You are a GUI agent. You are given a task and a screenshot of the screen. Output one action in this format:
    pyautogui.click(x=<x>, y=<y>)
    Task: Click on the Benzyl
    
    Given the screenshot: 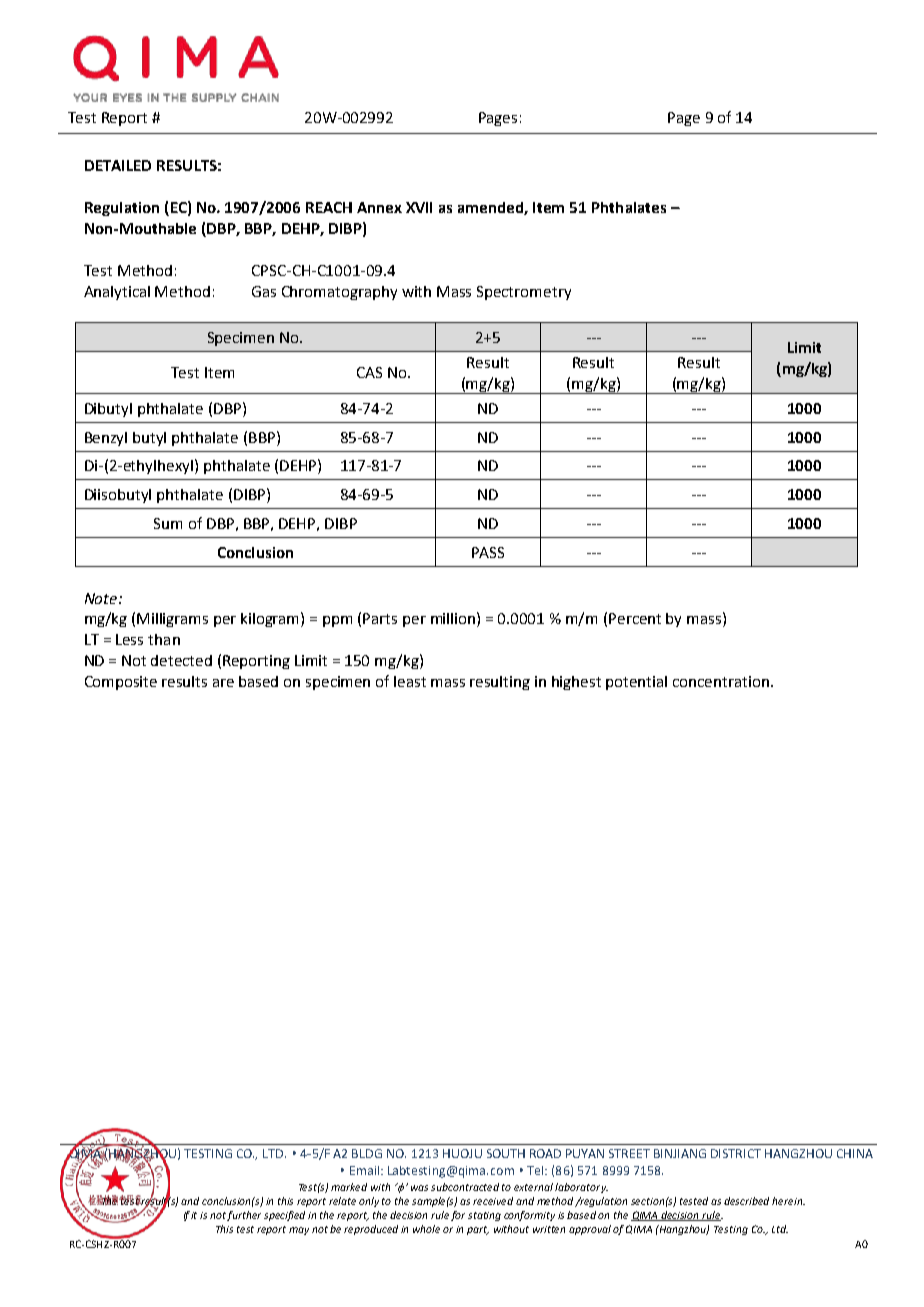 What is the action you would take?
    pyautogui.click(x=106, y=439)
